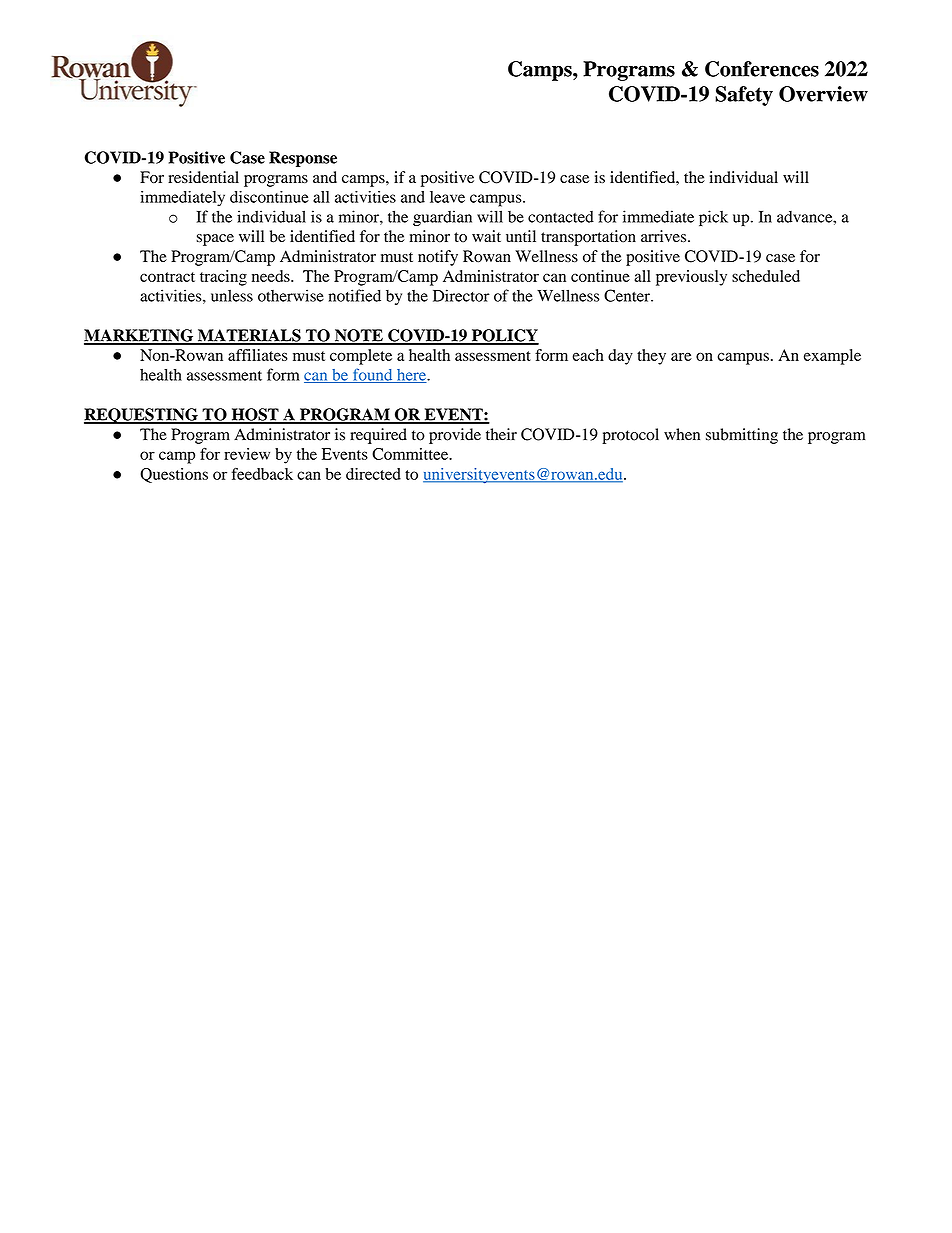 This page has width=952, height=1233. What do you see at coordinates (762, 69) in the page?
I see `Conferences` at bounding box center [762, 69].
